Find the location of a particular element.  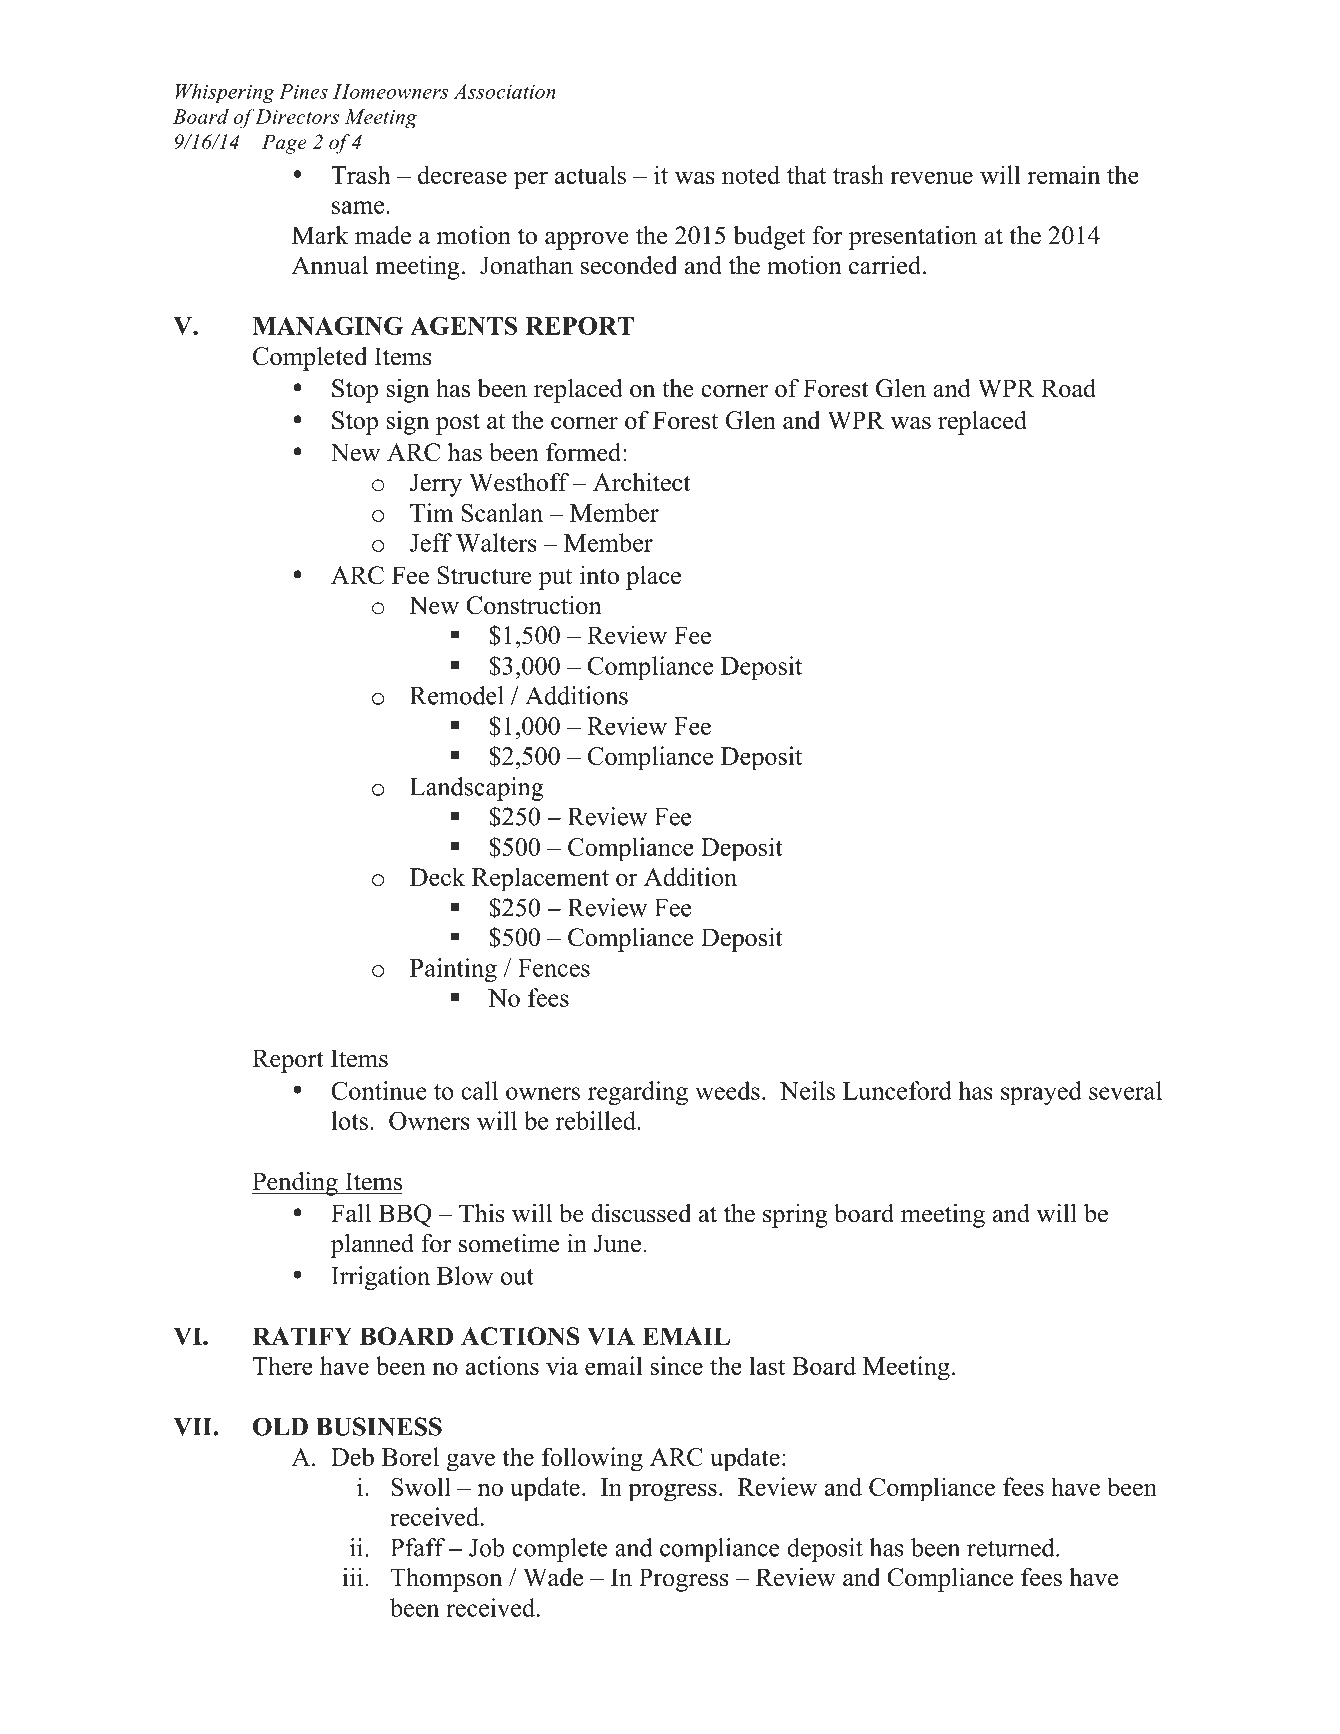

into is located at coordinates (599, 575).
